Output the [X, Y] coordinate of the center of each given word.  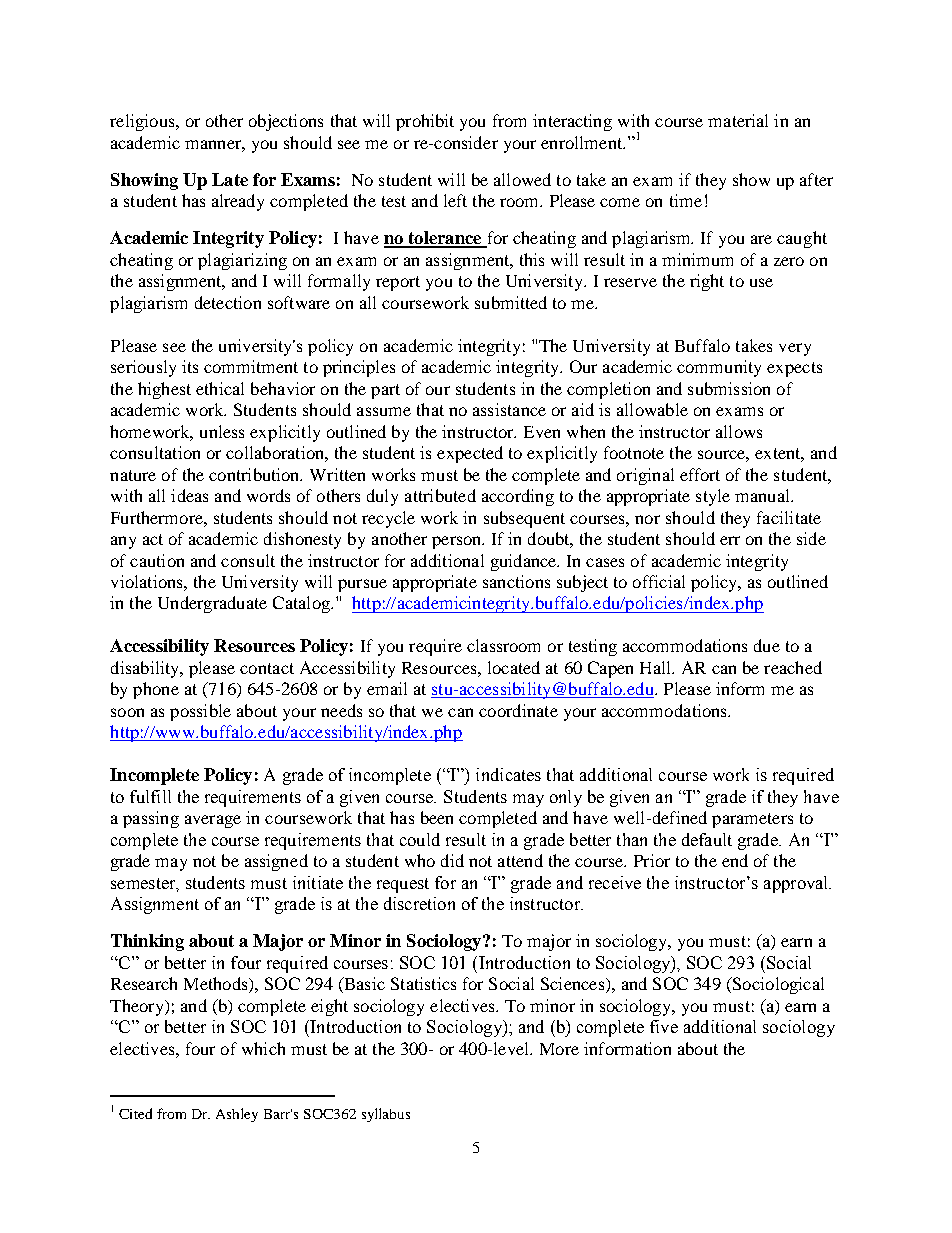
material [738, 120]
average [213, 821]
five [664, 1026]
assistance [509, 409]
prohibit [425, 122]
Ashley [237, 1115]
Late [230, 179]
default [707, 839]
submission [729, 388]
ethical [220, 388]
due [767, 645]
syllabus [386, 1115]
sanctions [516, 581]
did [452, 860]
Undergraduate [212, 604]
